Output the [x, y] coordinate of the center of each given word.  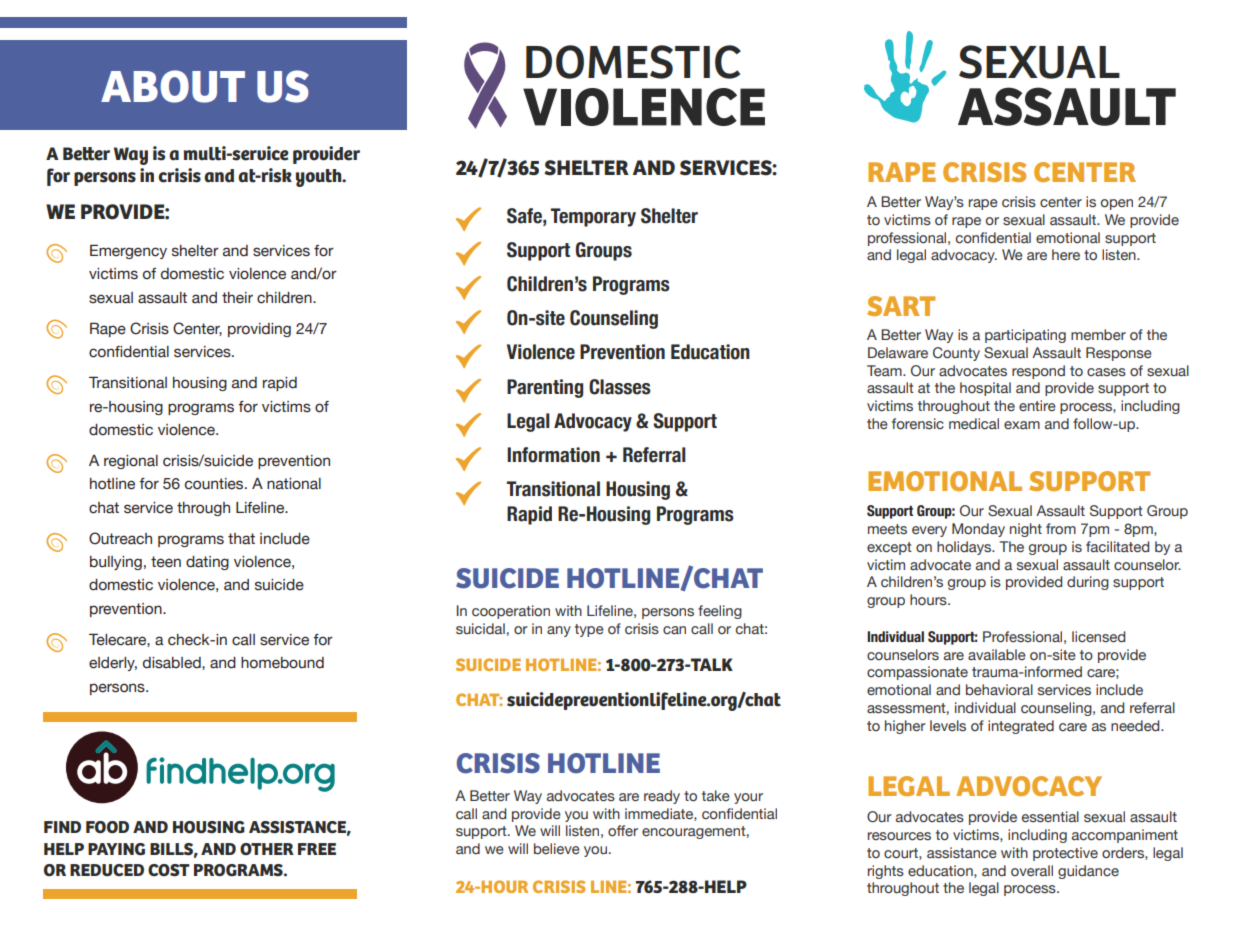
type [589, 630]
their [237, 298]
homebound [282, 663]
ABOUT [173, 86]
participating [1025, 336]
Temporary [593, 217]
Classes [620, 387]
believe [557, 849]
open [1117, 204]
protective [1065, 854]
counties [215, 484]
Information [553, 455]
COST [169, 870]
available [997, 654]
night [1026, 530]
